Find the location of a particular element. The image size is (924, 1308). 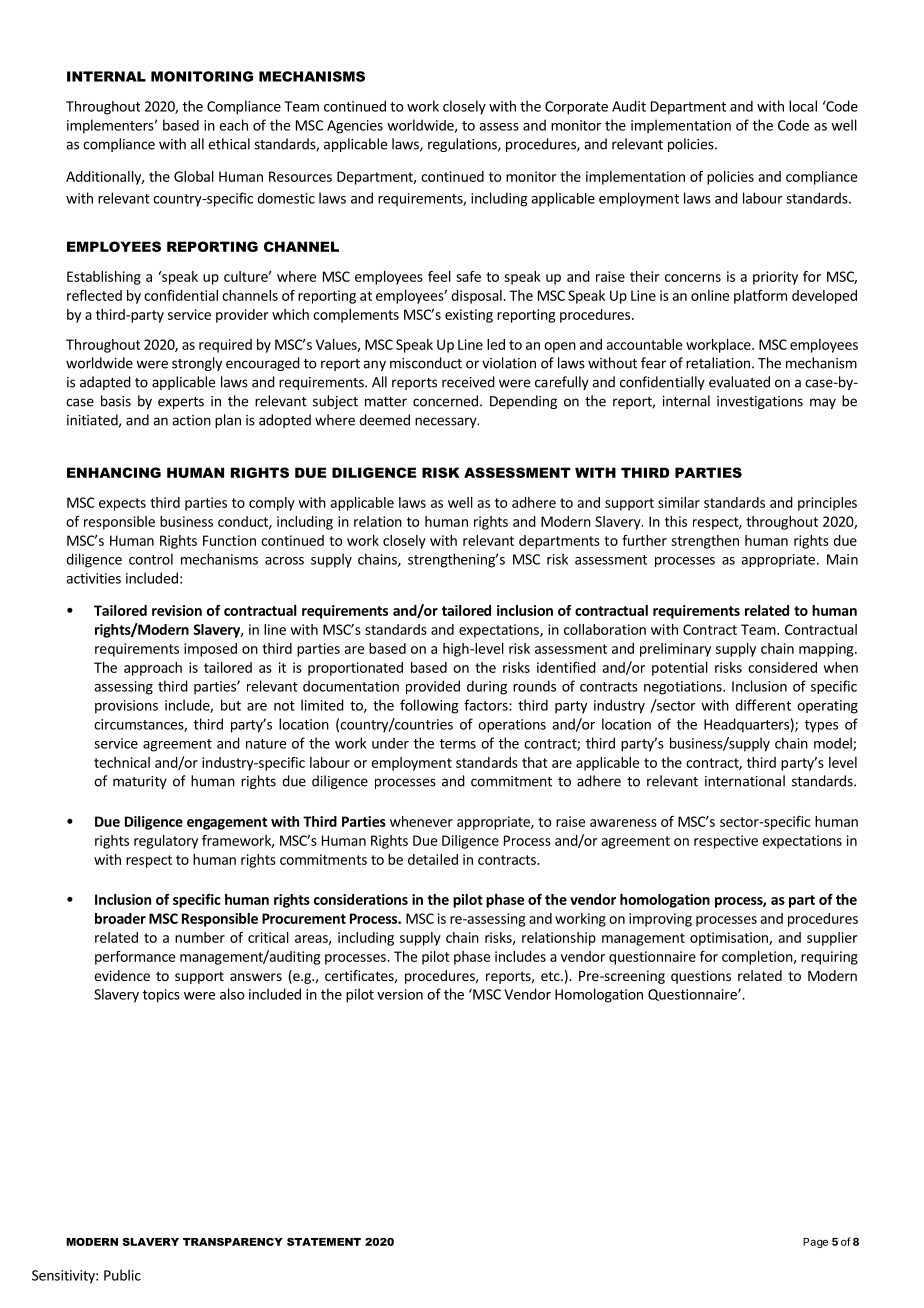

expects is located at coordinates (122, 504).
